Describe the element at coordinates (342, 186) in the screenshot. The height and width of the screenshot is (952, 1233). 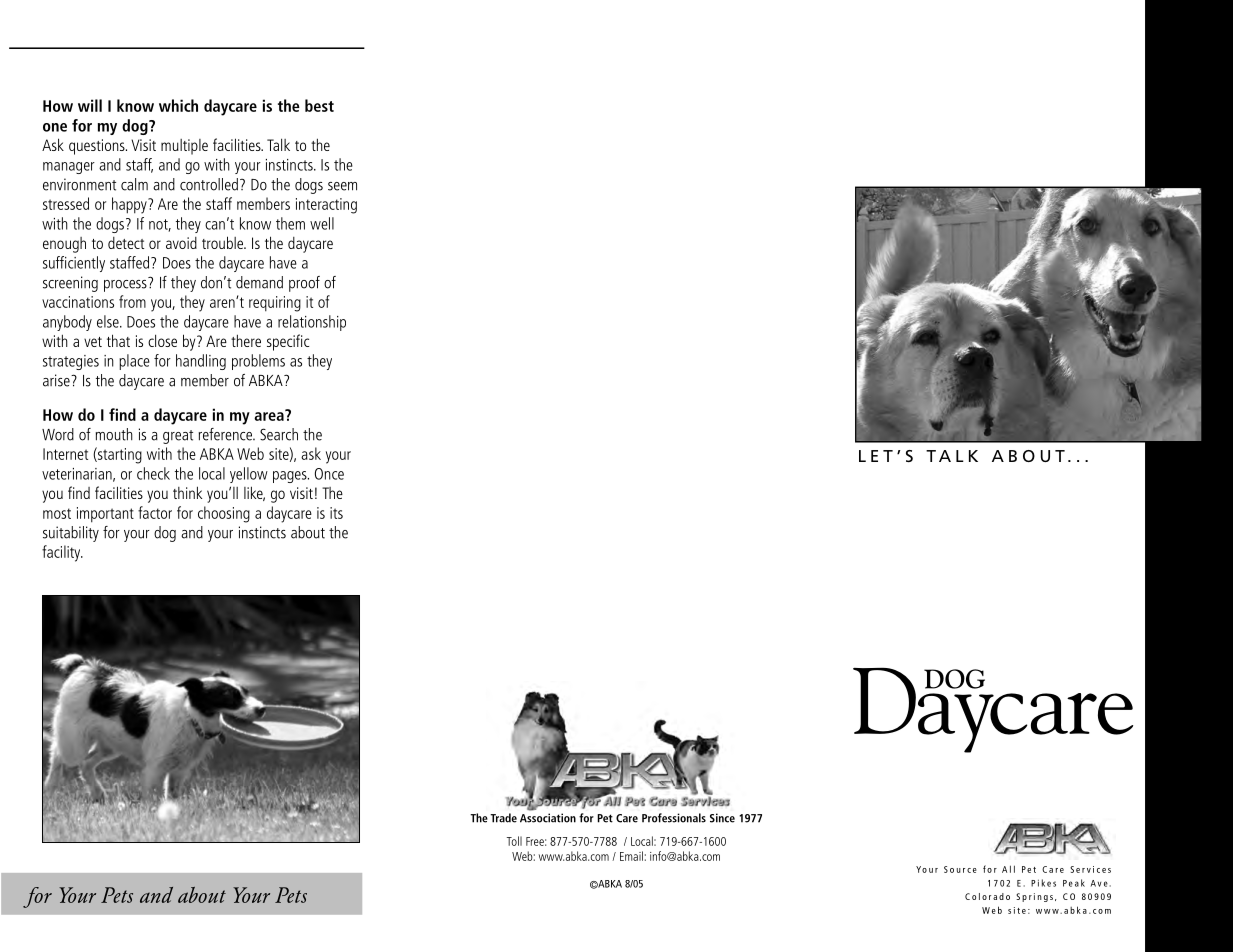
I see `seem` at that location.
